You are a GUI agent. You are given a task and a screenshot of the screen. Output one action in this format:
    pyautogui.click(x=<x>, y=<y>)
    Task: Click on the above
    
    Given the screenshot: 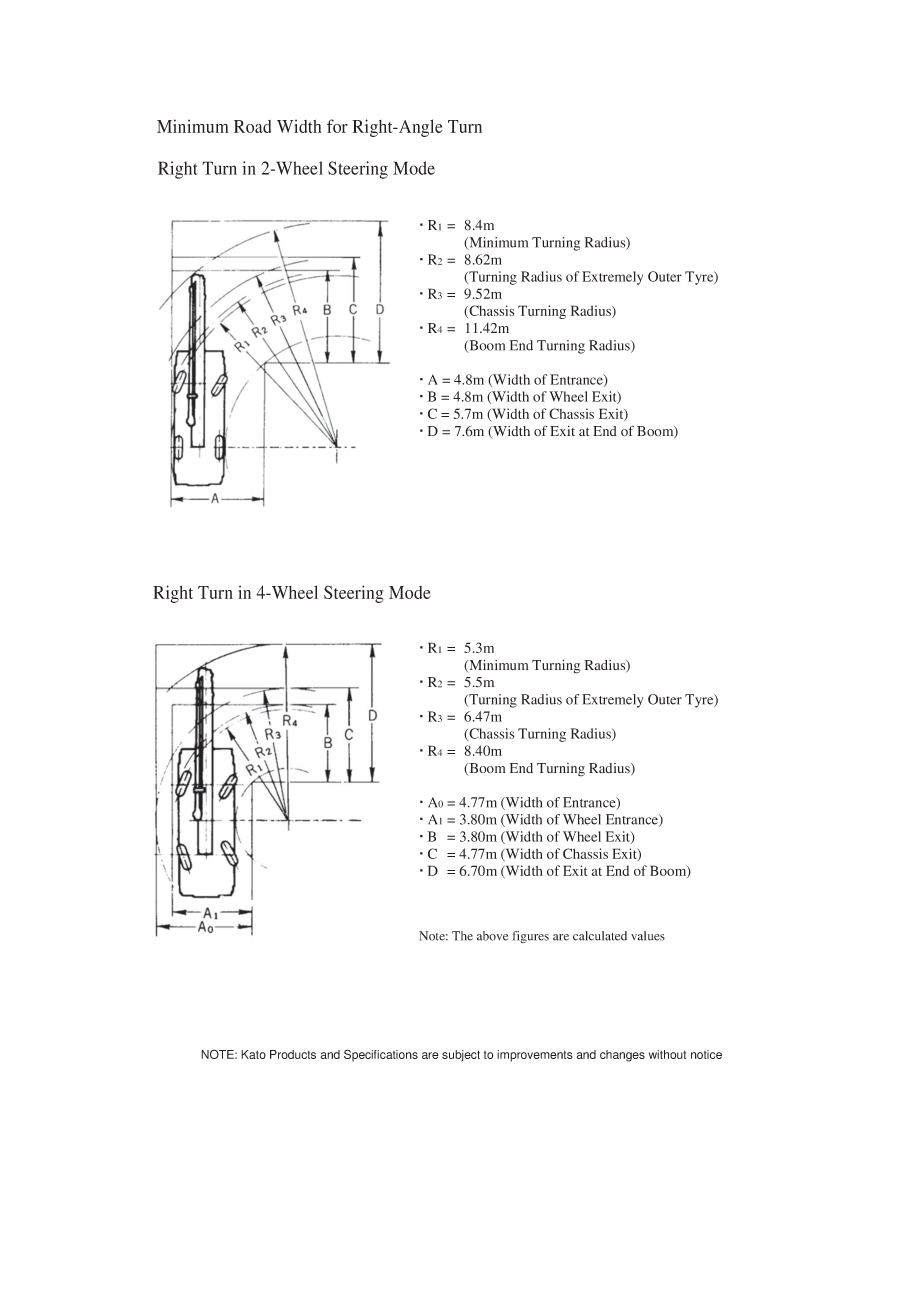 What is the action you would take?
    pyautogui.click(x=492, y=936)
